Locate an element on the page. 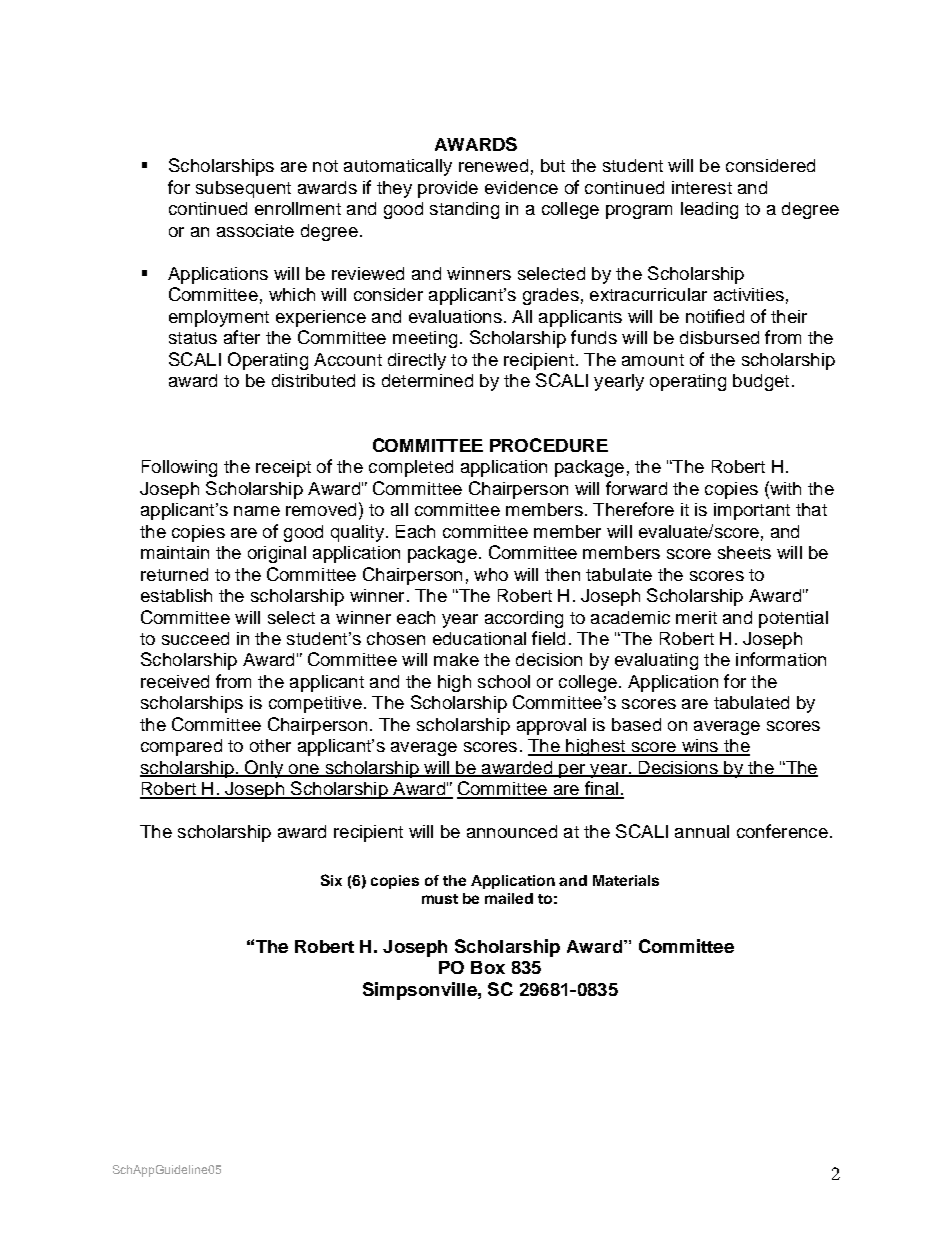  annual is located at coordinates (702, 831).
